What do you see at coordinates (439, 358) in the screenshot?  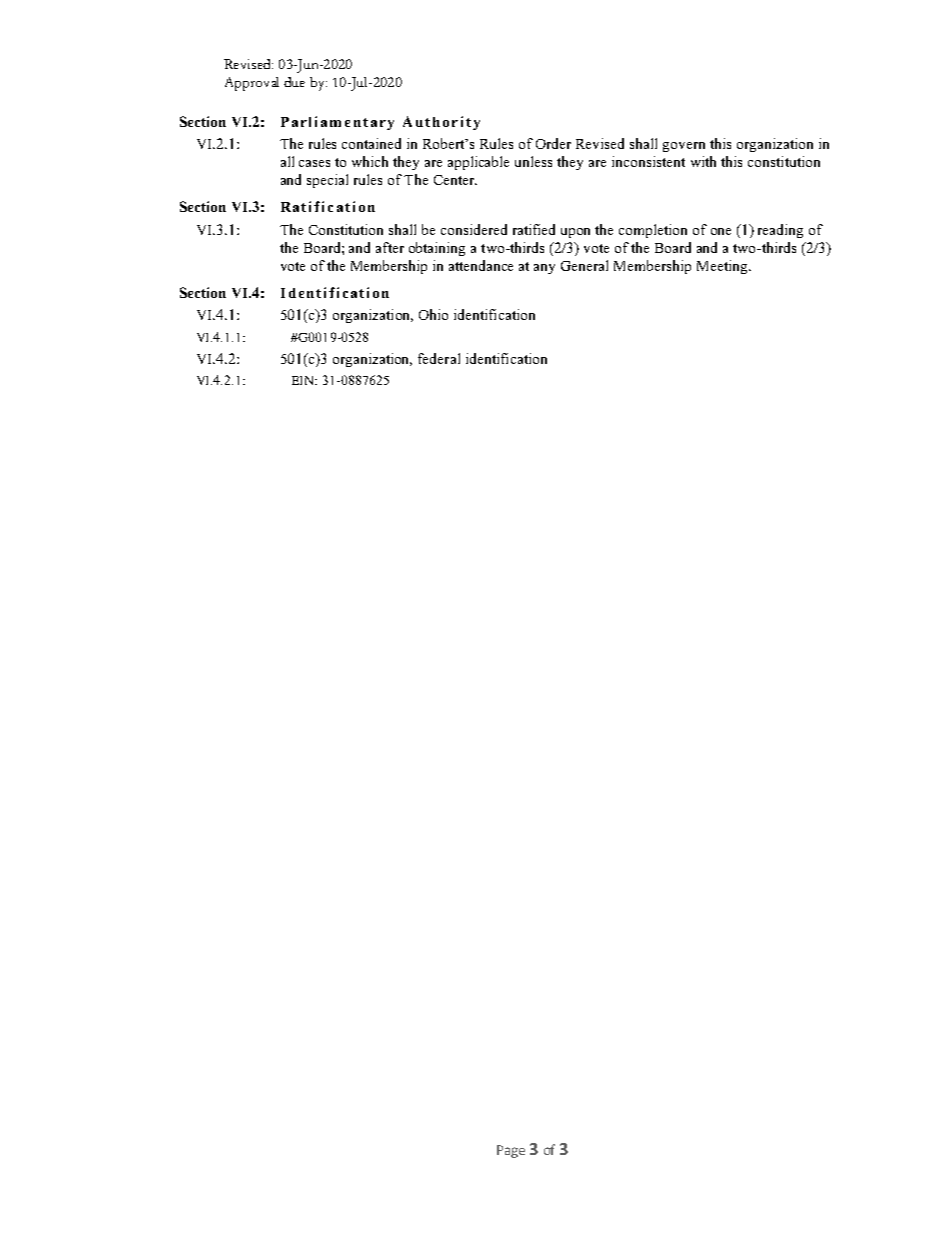 I see `federal` at bounding box center [439, 358].
